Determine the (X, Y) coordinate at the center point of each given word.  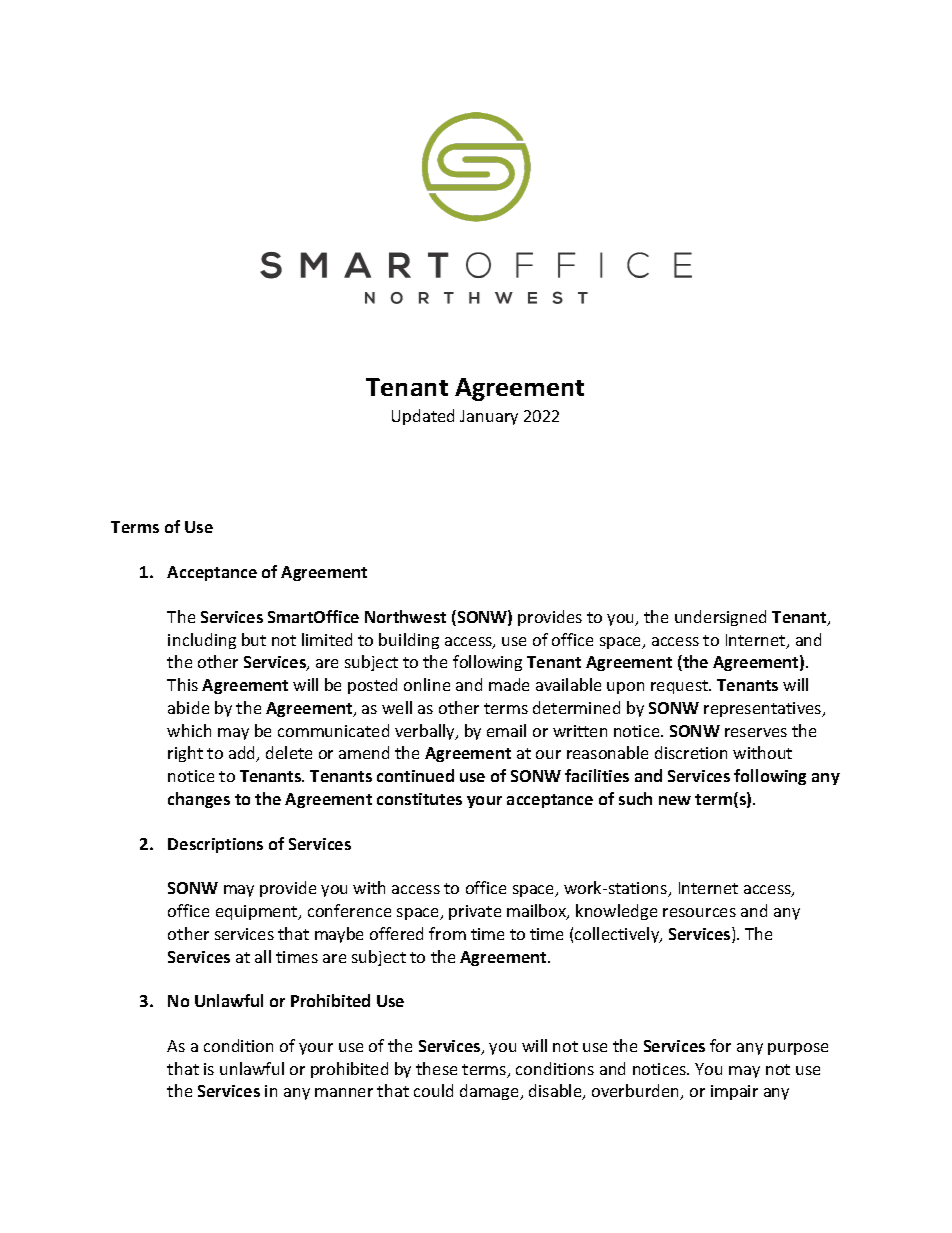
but (254, 639)
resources (699, 912)
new (675, 800)
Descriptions (215, 845)
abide (188, 707)
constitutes (419, 799)
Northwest (405, 616)
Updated (423, 417)
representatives (764, 709)
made (509, 684)
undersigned (720, 618)
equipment (258, 912)
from (447, 933)
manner (344, 1092)
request (681, 687)
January (489, 417)
